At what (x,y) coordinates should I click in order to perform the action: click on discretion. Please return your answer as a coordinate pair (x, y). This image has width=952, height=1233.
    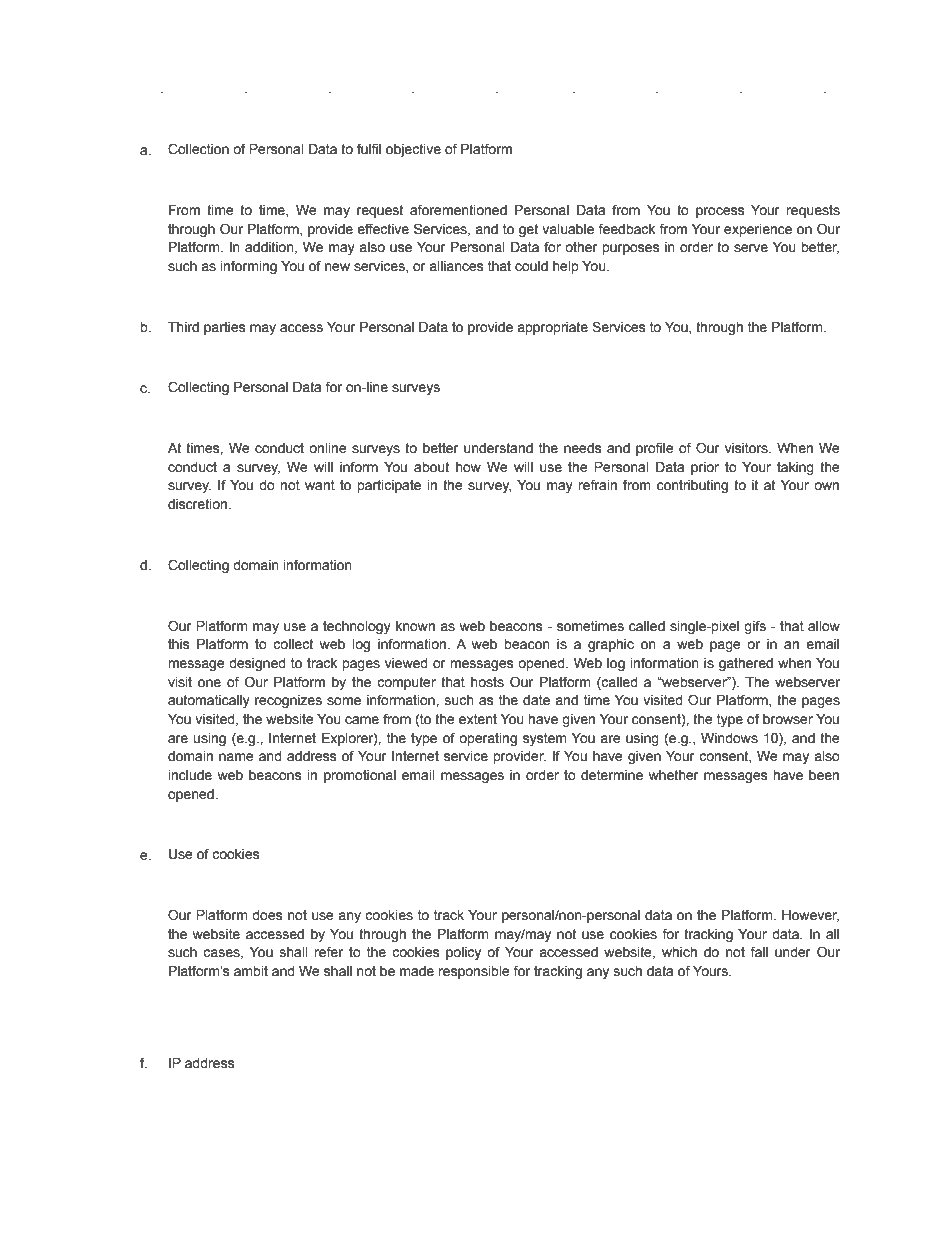
    Looking at the image, I should click on (198, 504).
